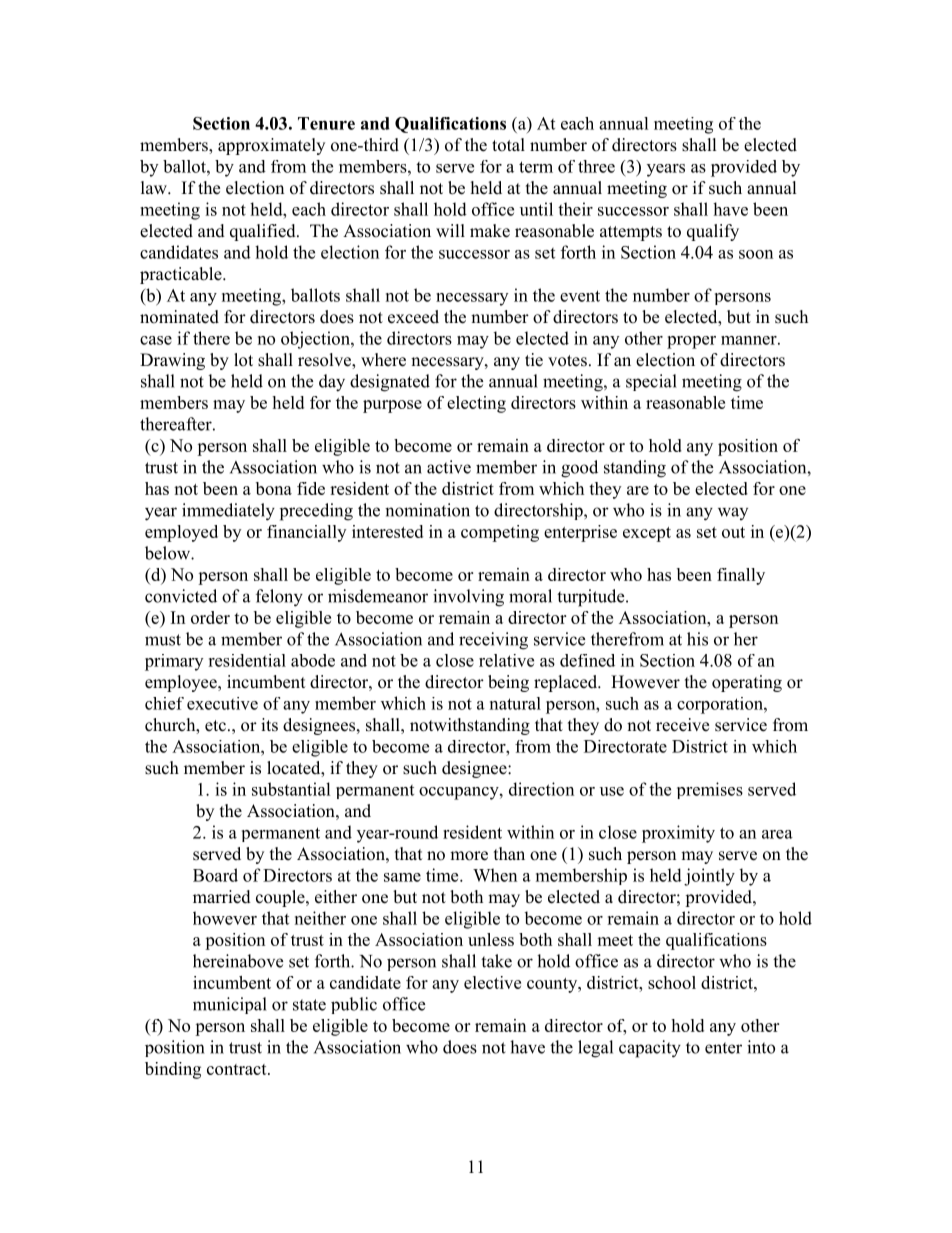 The width and height of the document is (952, 1233). Describe the element at coordinates (508, 145) in the document. I see `total` at that location.
